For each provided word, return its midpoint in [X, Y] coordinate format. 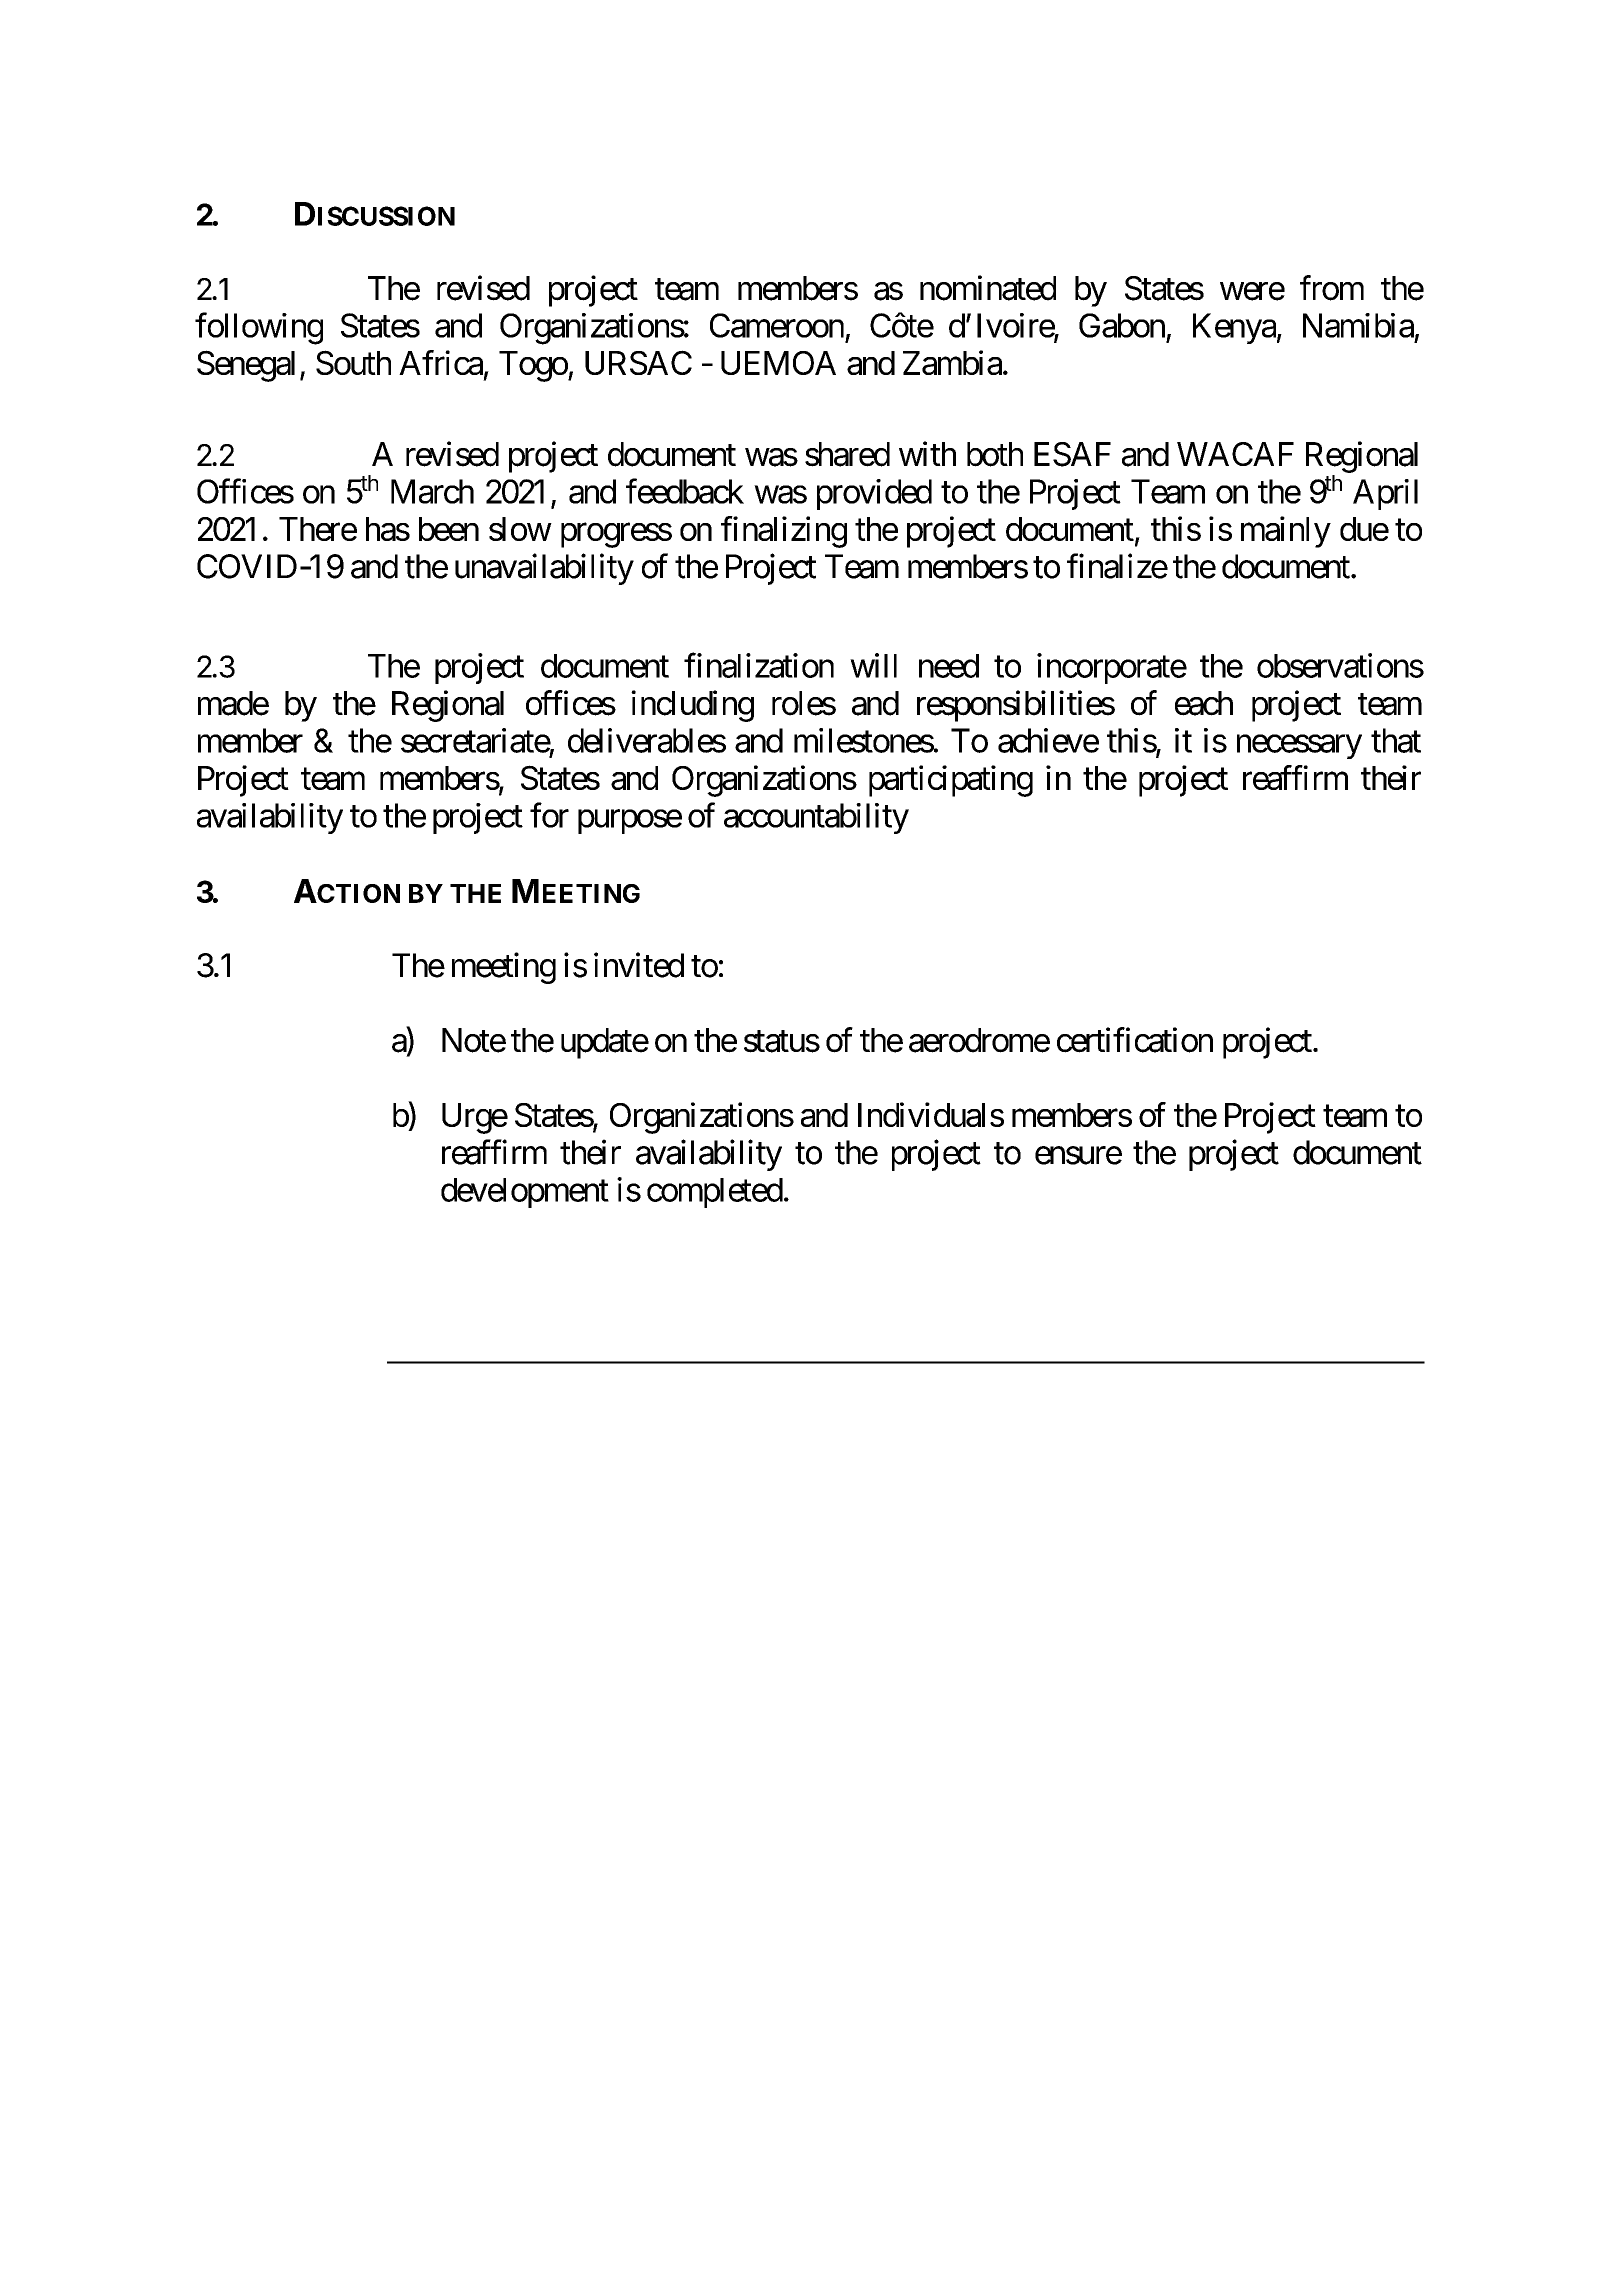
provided [874, 494]
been [449, 529]
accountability [816, 818]
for [549, 815]
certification [1135, 1040]
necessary [1299, 747]
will [873, 665]
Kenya [1234, 328]
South [353, 362]
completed [715, 1193]
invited [639, 965]
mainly [1286, 532]
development [525, 1193]
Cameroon [777, 325]
